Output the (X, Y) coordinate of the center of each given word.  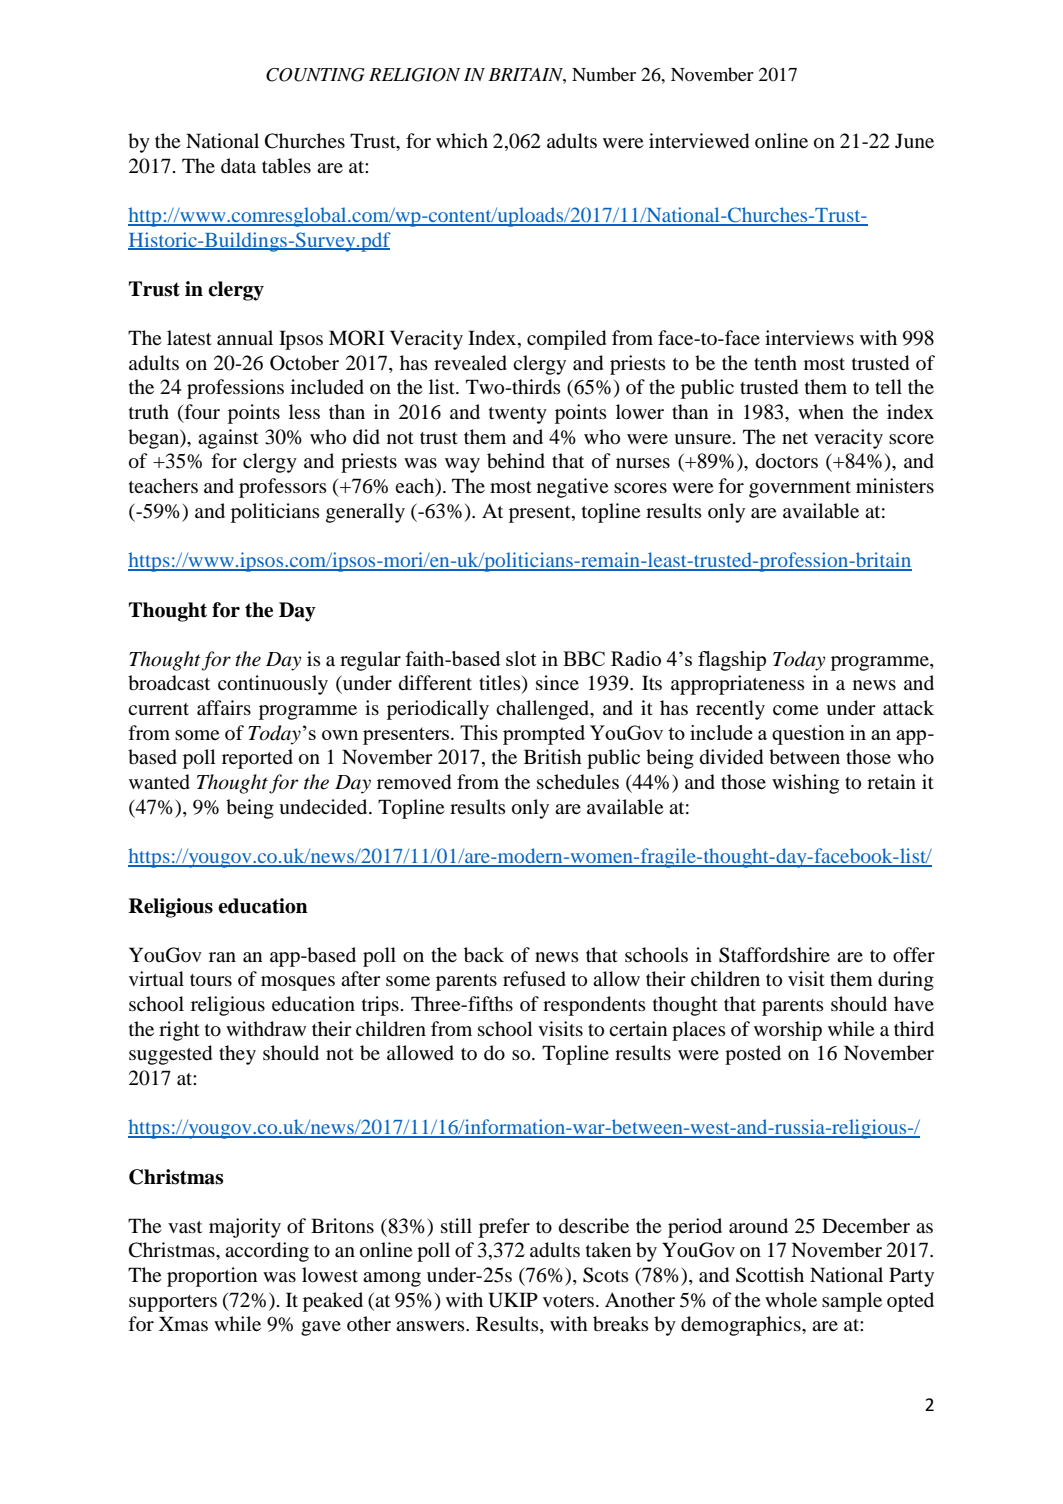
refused (534, 979)
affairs (224, 707)
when (821, 411)
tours (211, 980)
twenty (518, 415)
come (795, 710)
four (201, 413)
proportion (212, 1277)
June (914, 140)
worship (788, 1031)
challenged (544, 710)
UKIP (513, 1300)
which (462, 140)
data (238, 165)
